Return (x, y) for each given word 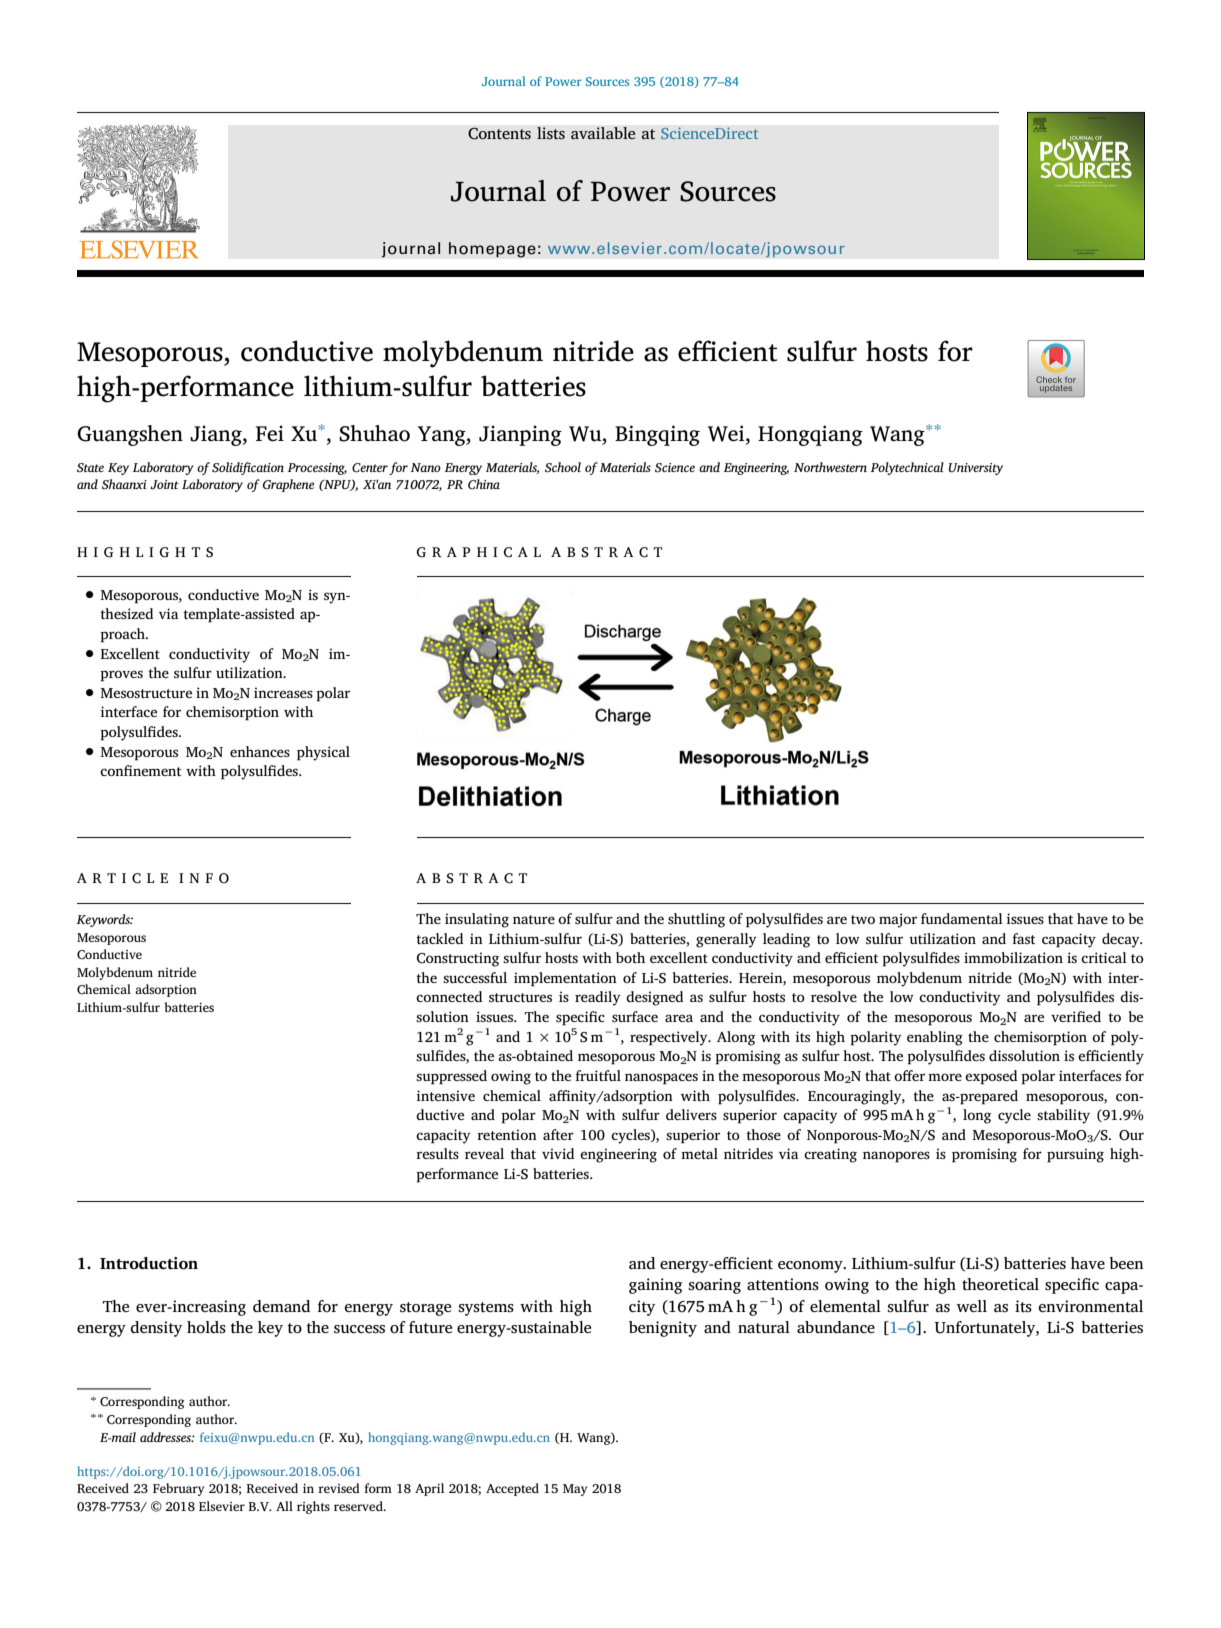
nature (534, 919)
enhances (260, 751)
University (975, 469)
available (603, 133)
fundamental (962, 918)
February (178, 1489)
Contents (499, 133)
